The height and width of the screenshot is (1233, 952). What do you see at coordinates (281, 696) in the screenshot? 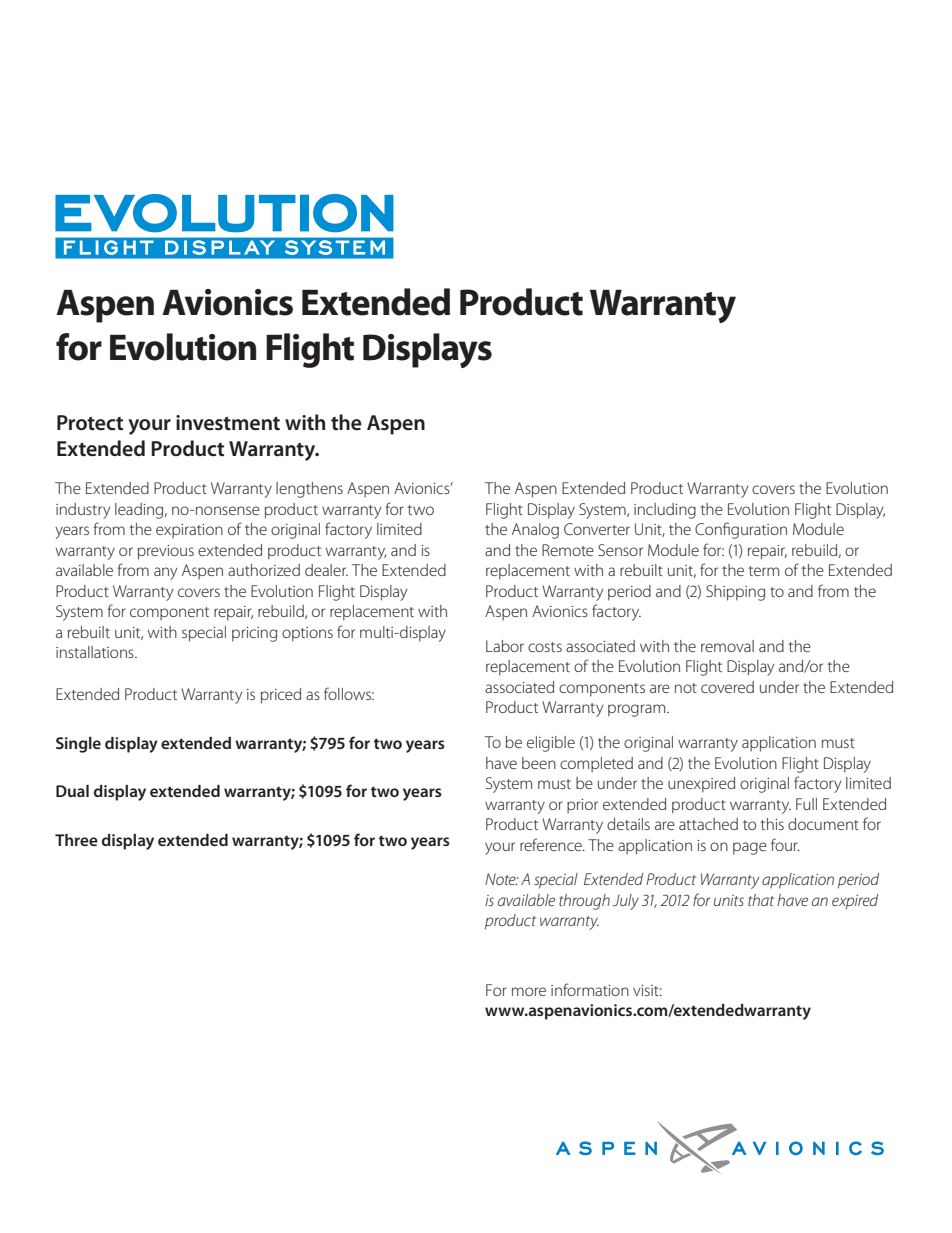
I see `priced` at bounding box center [281, 696].
